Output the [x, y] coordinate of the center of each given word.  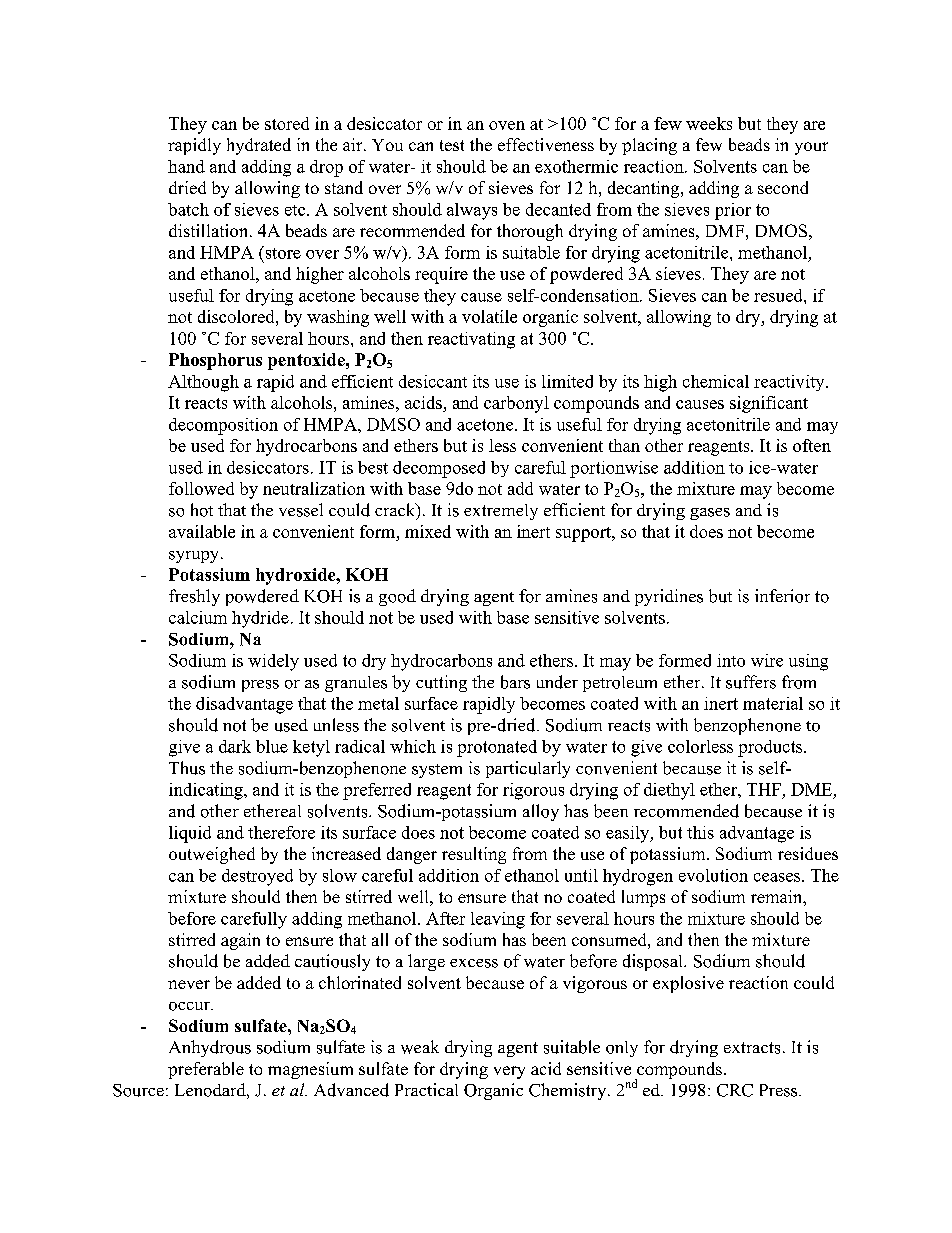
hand [186, 166]
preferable [206, 1070]
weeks [709, 123]
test [452, 145]
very [509, 1072]
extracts [752, 1048]
